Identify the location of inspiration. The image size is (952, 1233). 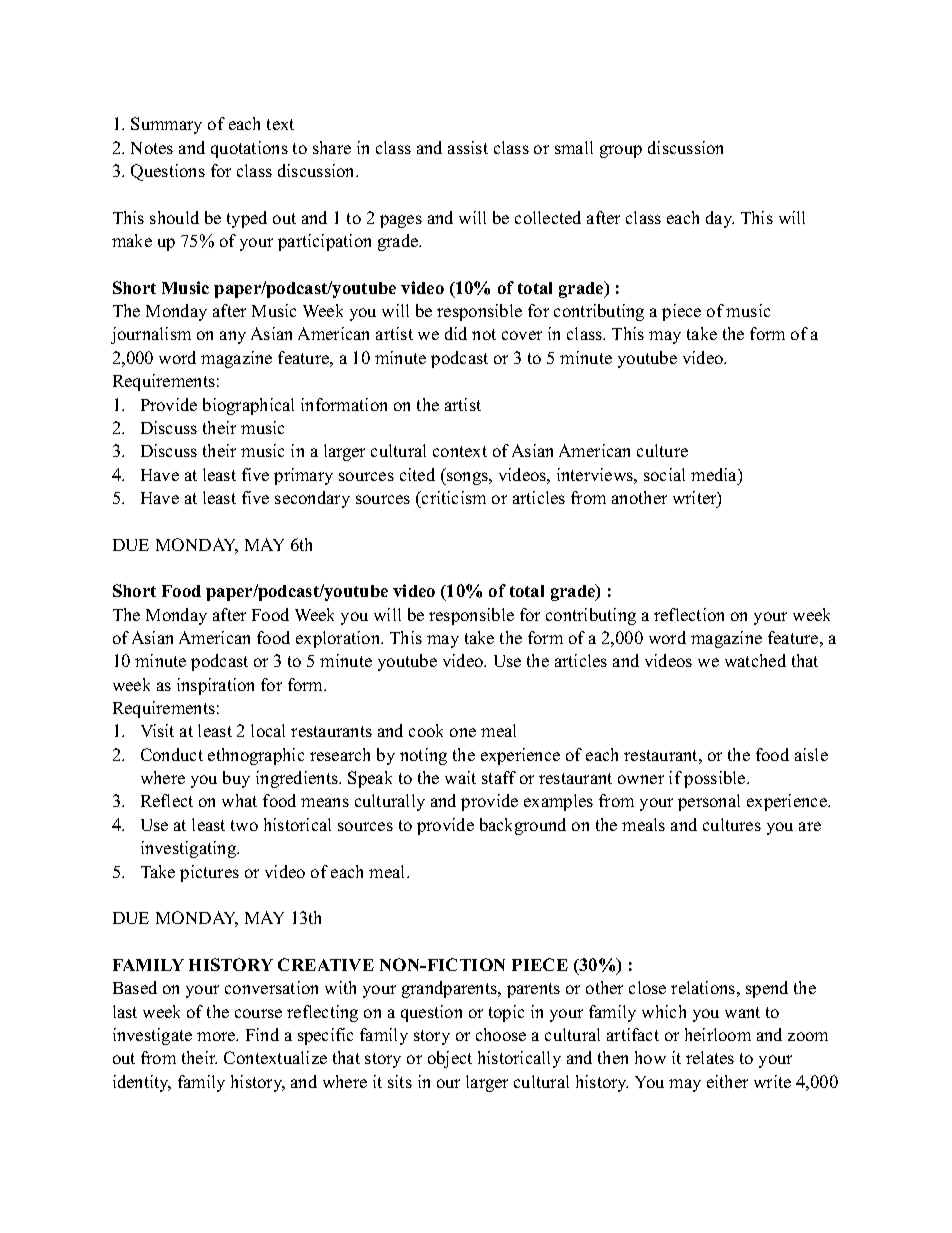
(215, 686).
